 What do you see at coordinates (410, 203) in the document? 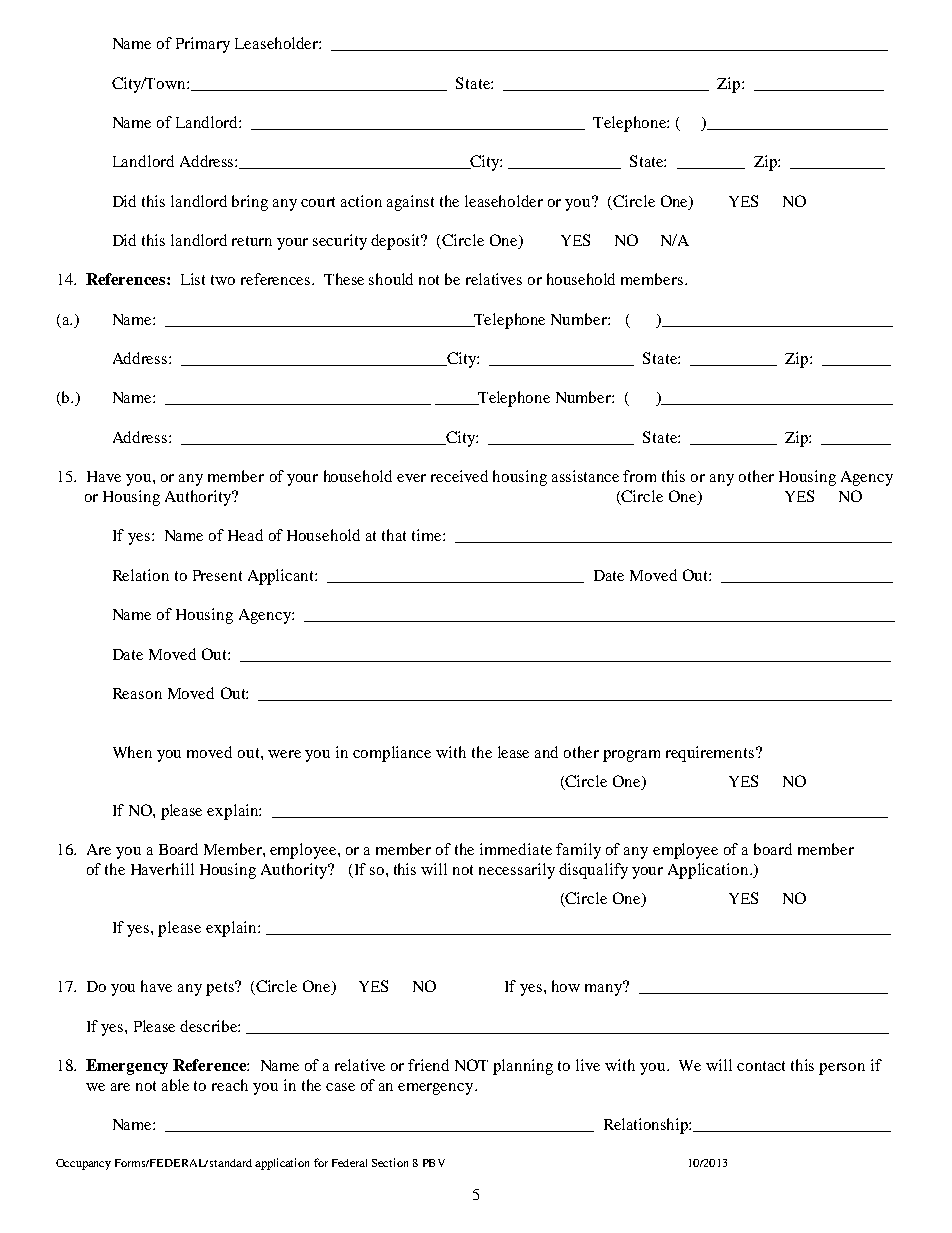
I see `against` at bounding box center [410, 203].
